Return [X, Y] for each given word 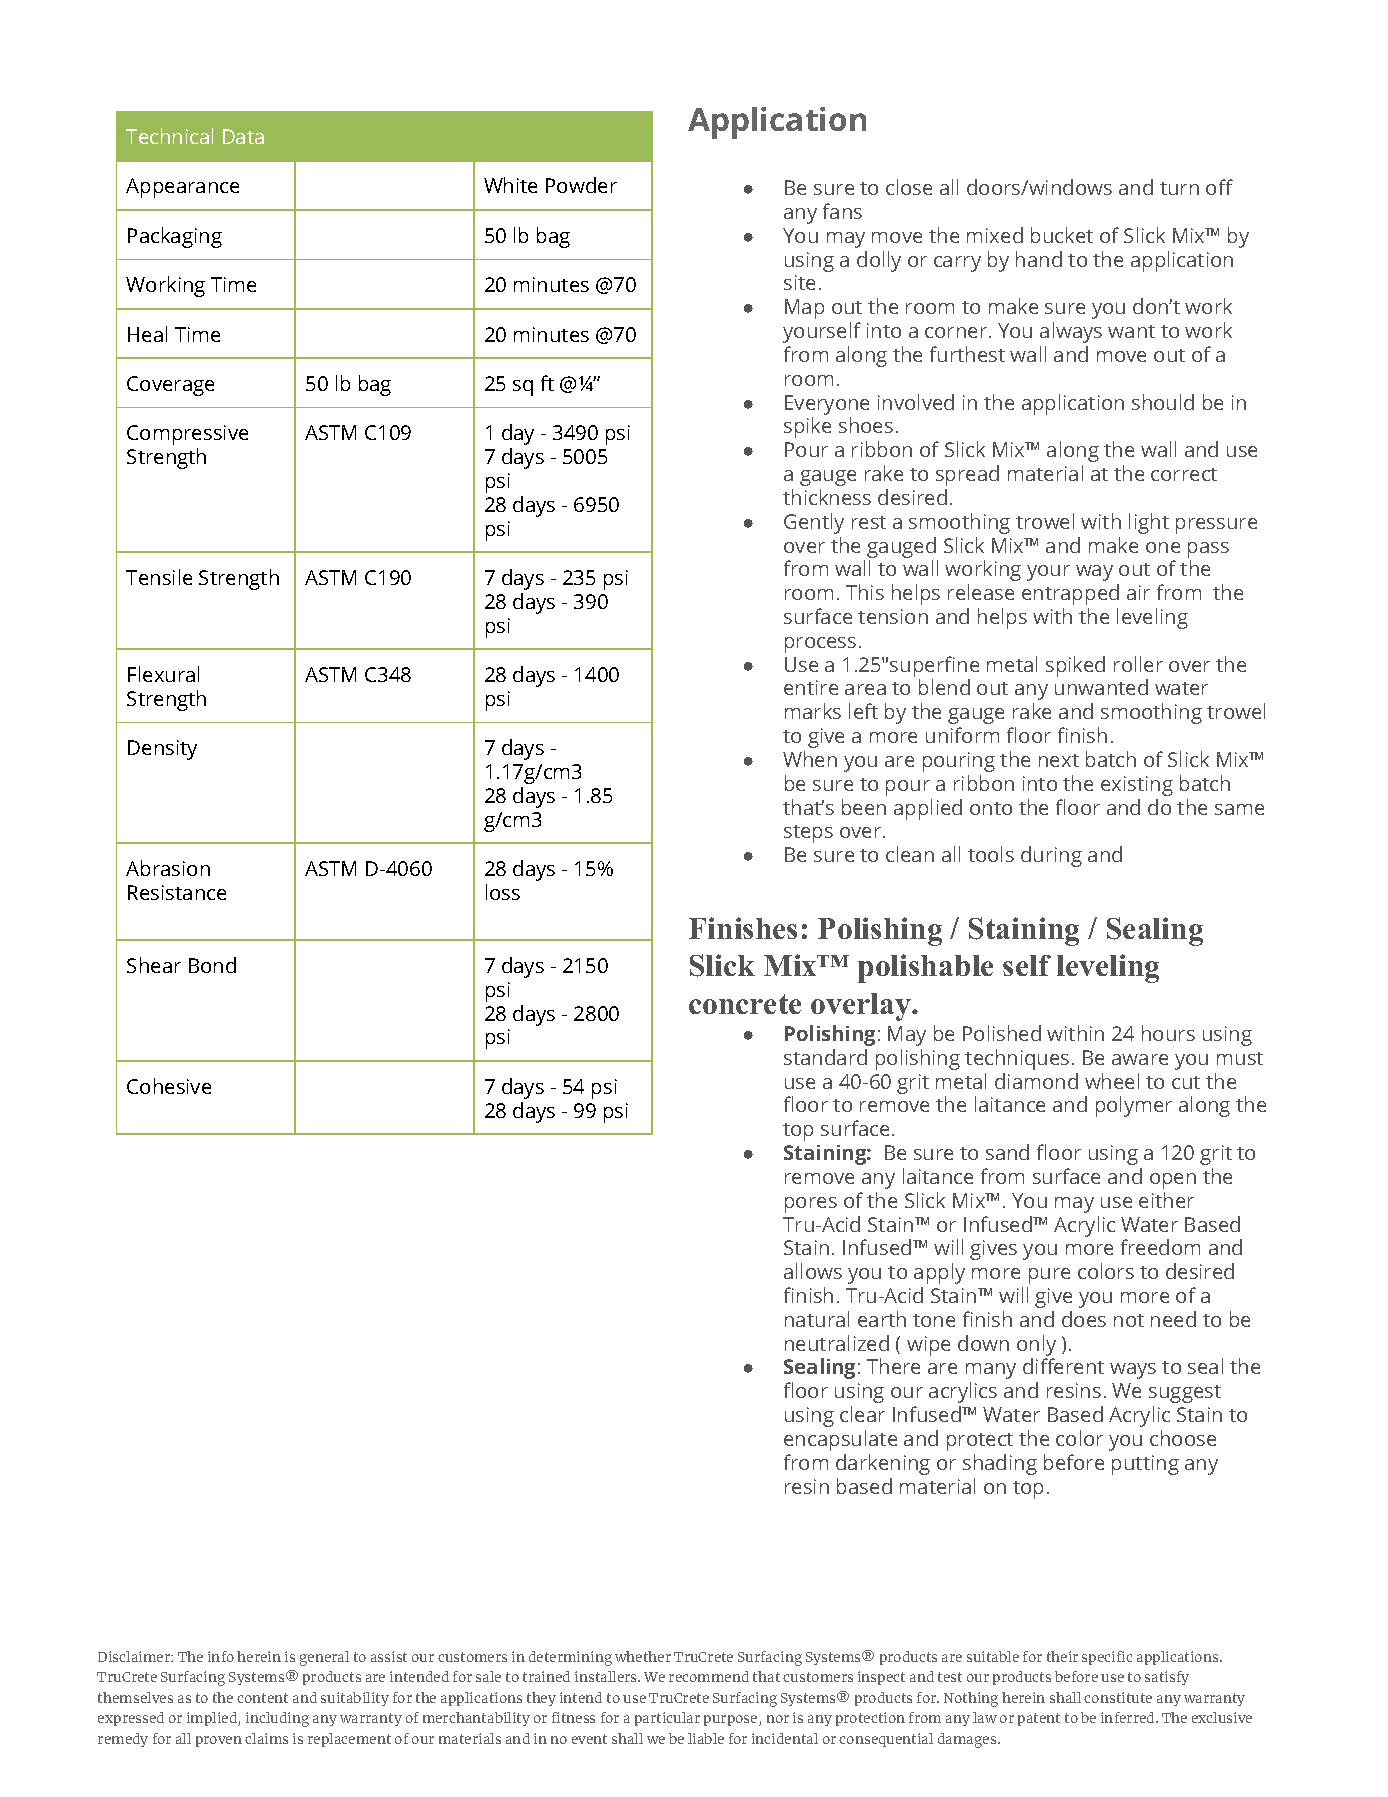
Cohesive [169, 1086]
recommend [709, 1676]
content [262, 1698]
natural [817, 1319]
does [1084, 1319]
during [1051, 856]
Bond [212, 965]
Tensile [159, 577]
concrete [745, 1004]
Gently [814, 523]
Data [243, 136]
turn [1179, 188]
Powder [581, 185]
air [1138, 592]
